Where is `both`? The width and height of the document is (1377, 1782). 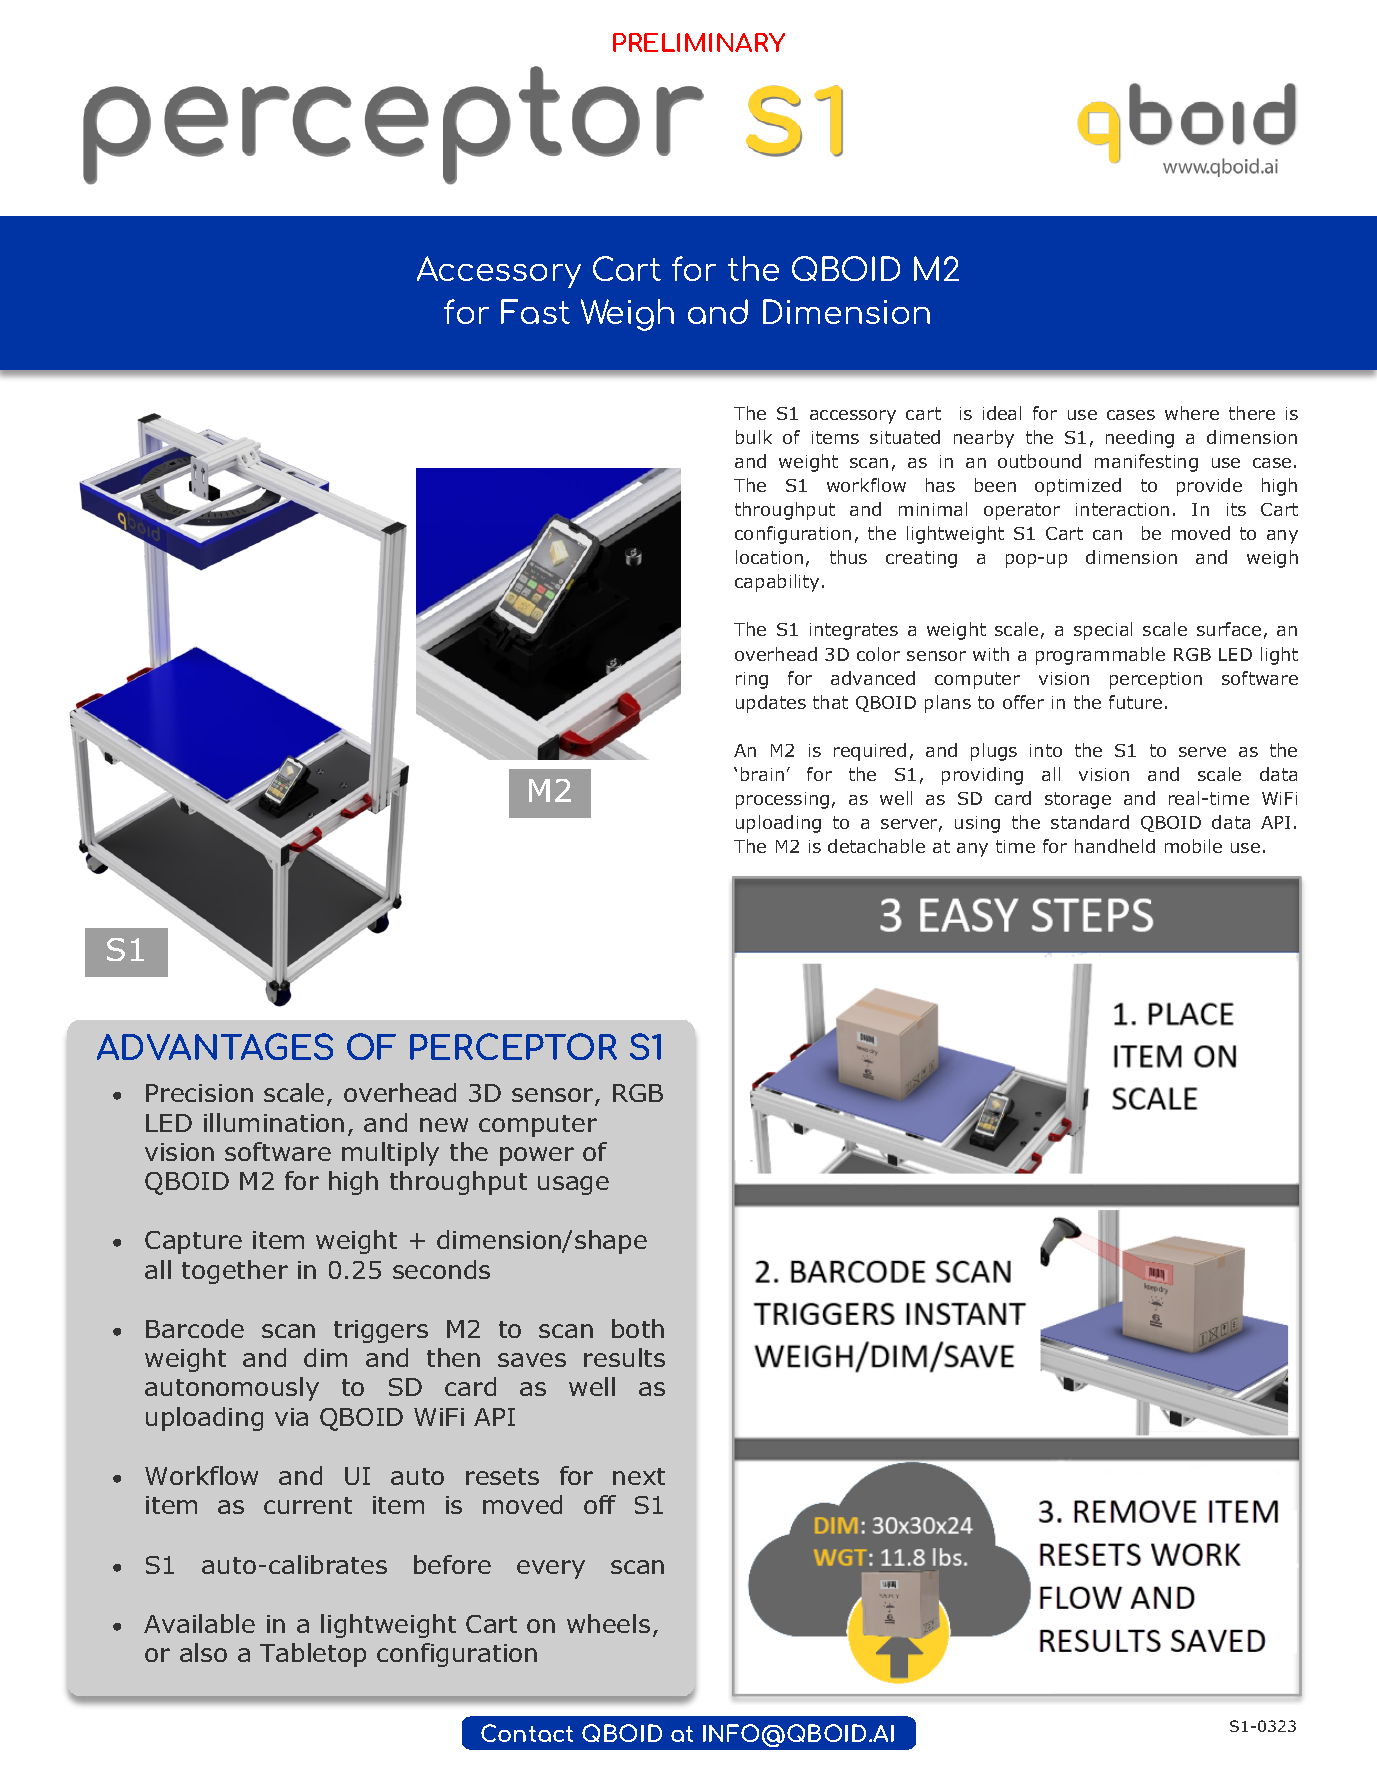
both is located at coordinates (638, 1328).
